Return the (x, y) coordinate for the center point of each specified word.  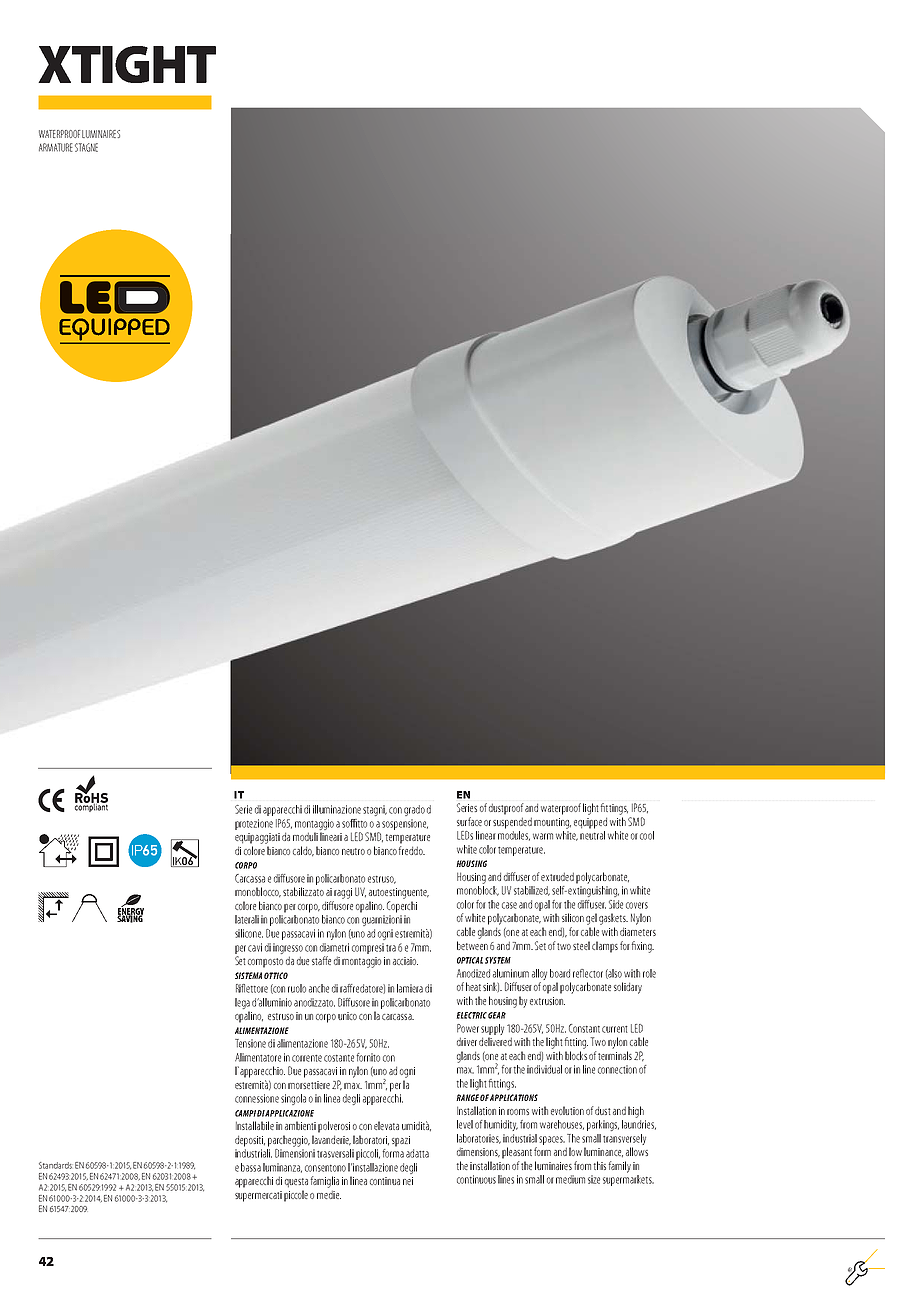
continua (385, 1181)
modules (514, 836)
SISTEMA (248, 975)
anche (319, 988)
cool (647, 835)
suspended (512, 823)
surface (469, 821)
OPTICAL (470, 960)
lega (242, 1003)
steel (581, 945)
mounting (552, 823)
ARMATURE (56, 147)
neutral (592, 835)
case (509, 905)
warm (543, 836)
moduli (305, 836)
